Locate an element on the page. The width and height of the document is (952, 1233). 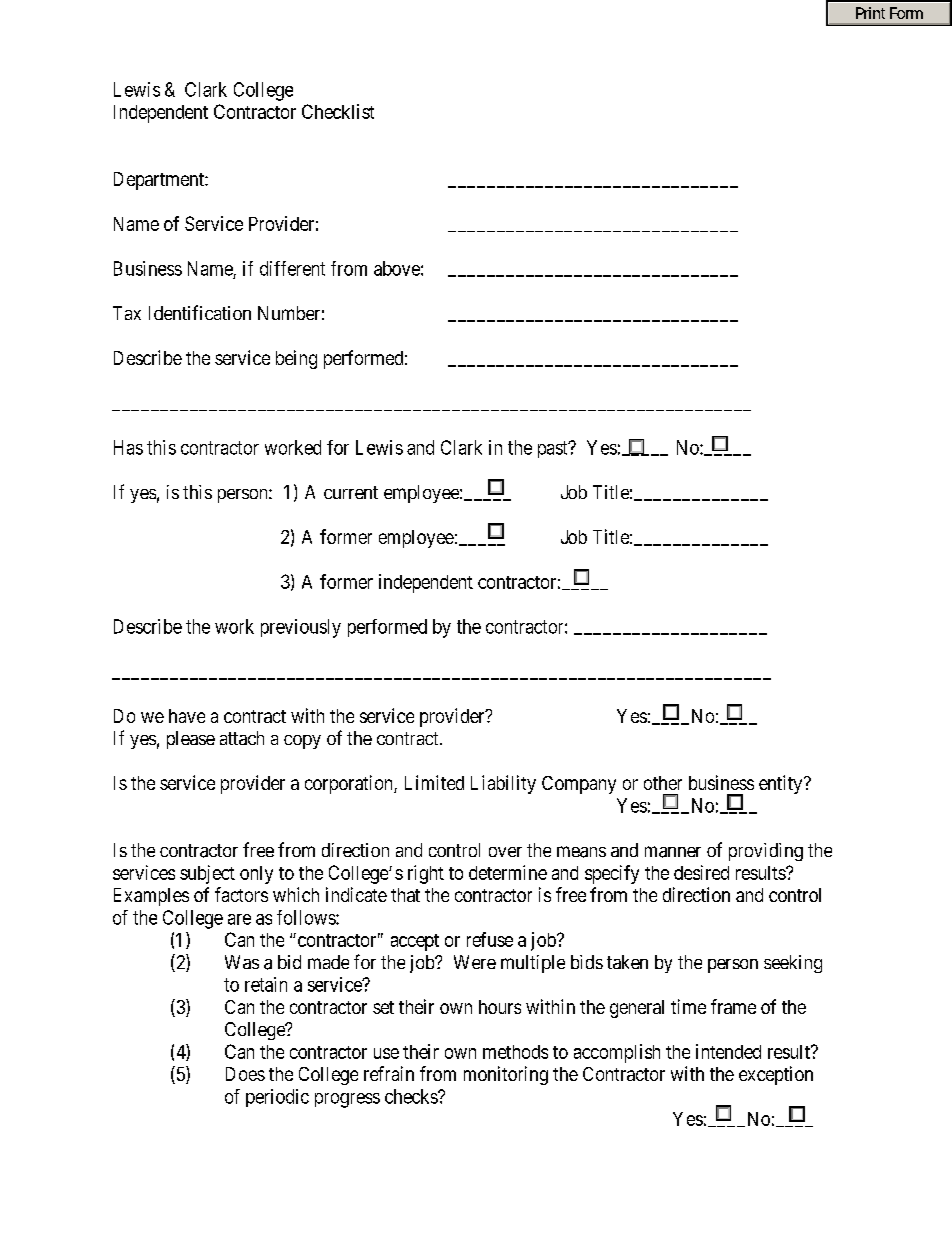
current is located at coordinates (351, 492).
